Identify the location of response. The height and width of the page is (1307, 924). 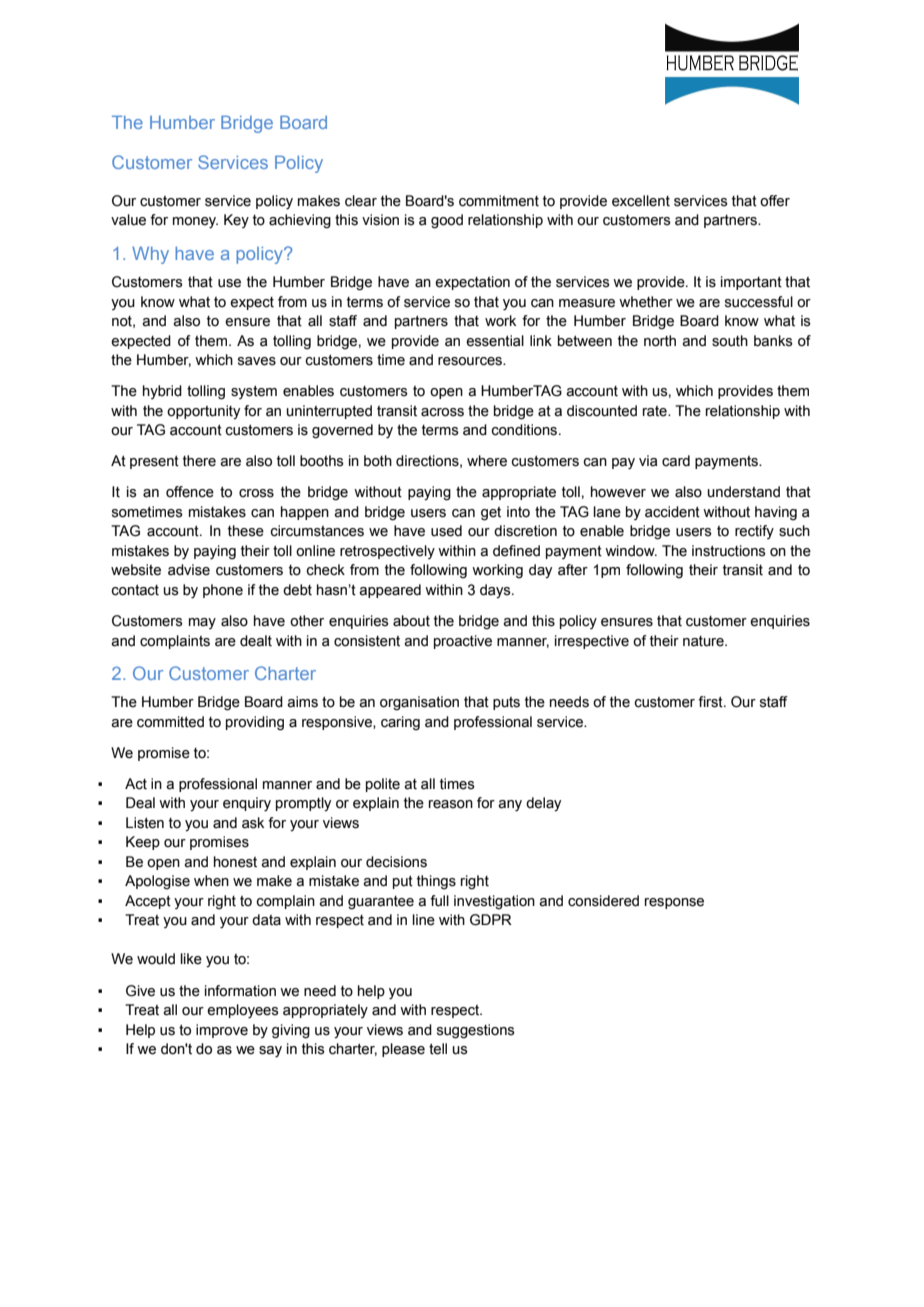
(674, 903).
